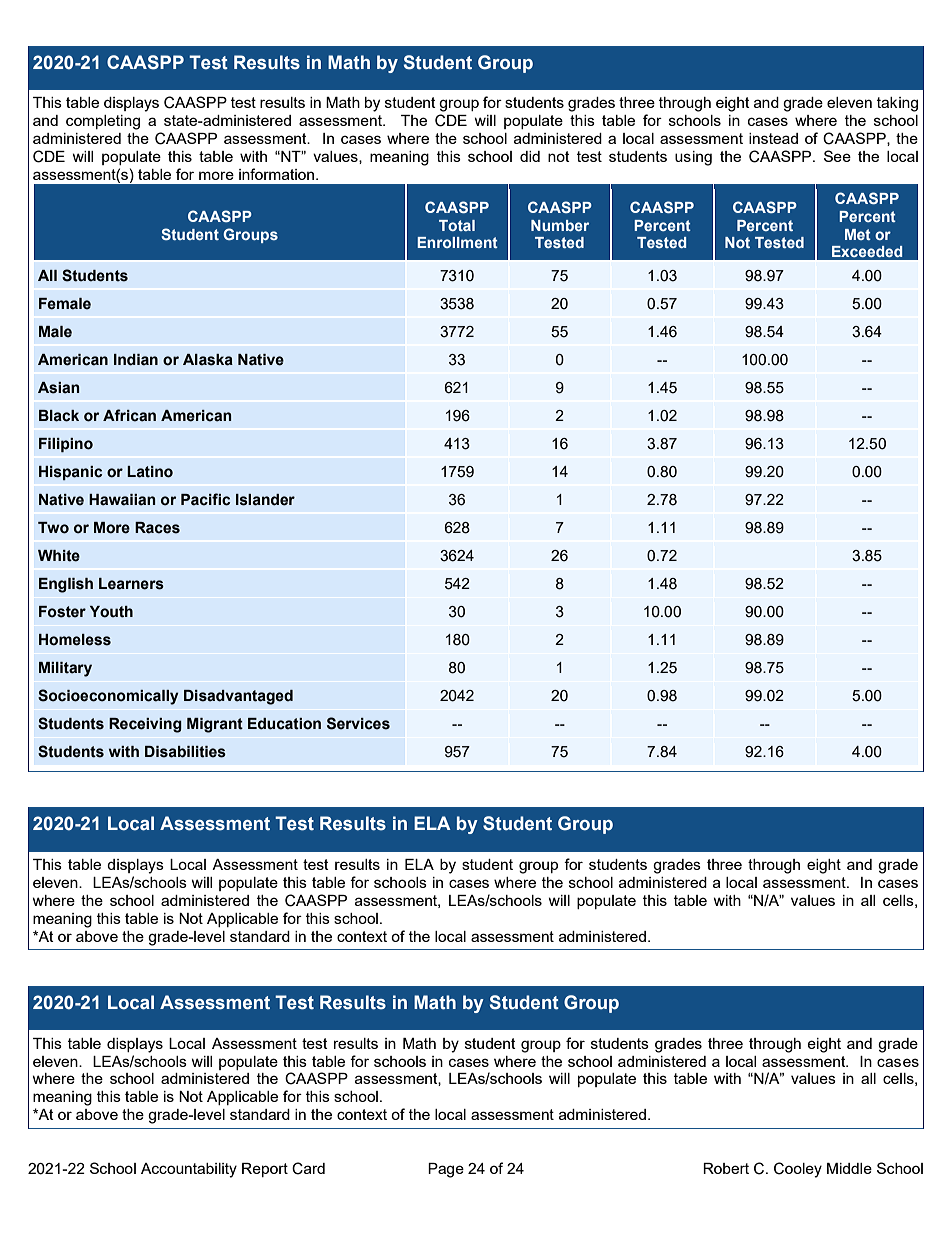 The image size is (952, 1233). What do you see at coordinates (773, 138) in the image?
I see `instead` at bounding box center [773, 138].
